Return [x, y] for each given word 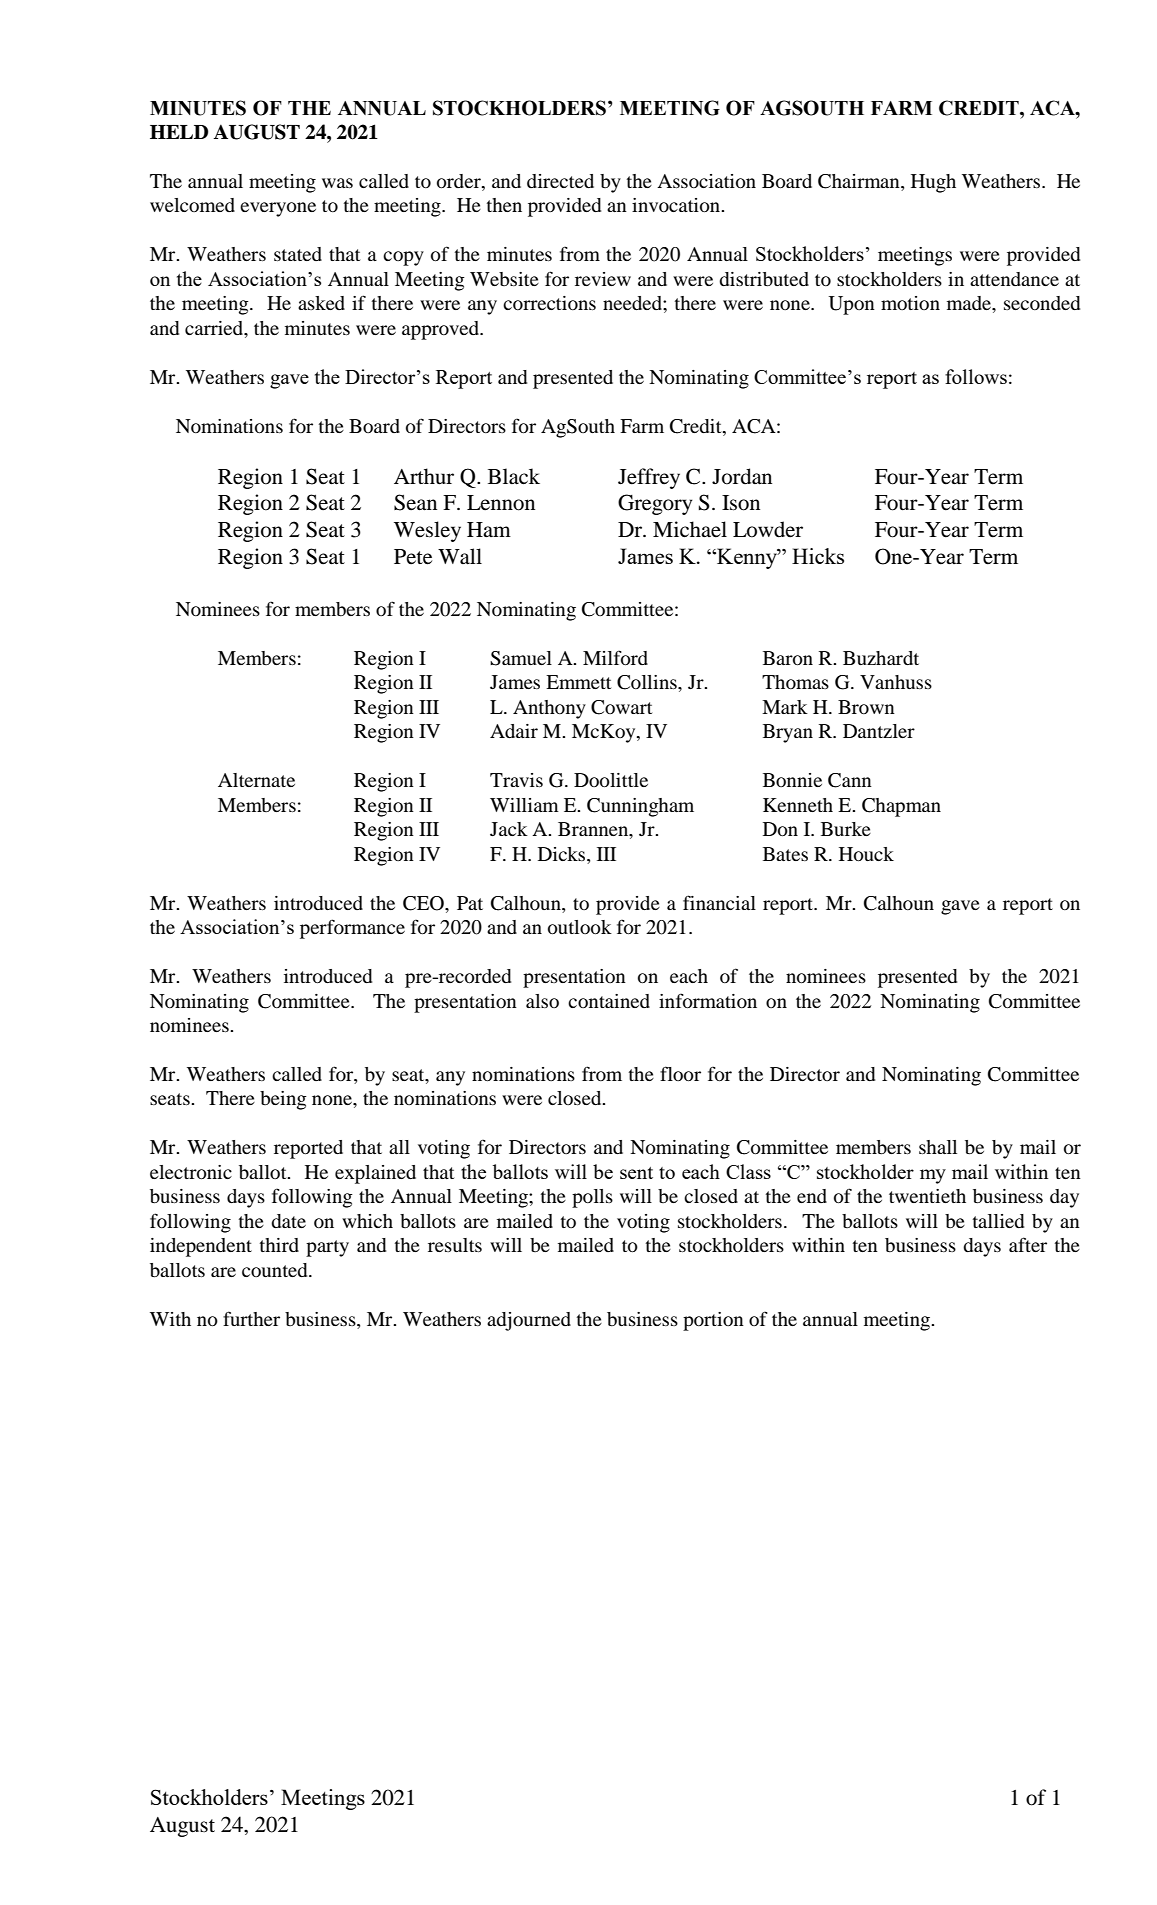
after [1028, 1244]
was [337, 183]
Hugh [933, 183]
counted [276, 1270]
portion [713, 1321]
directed [560, 181]
